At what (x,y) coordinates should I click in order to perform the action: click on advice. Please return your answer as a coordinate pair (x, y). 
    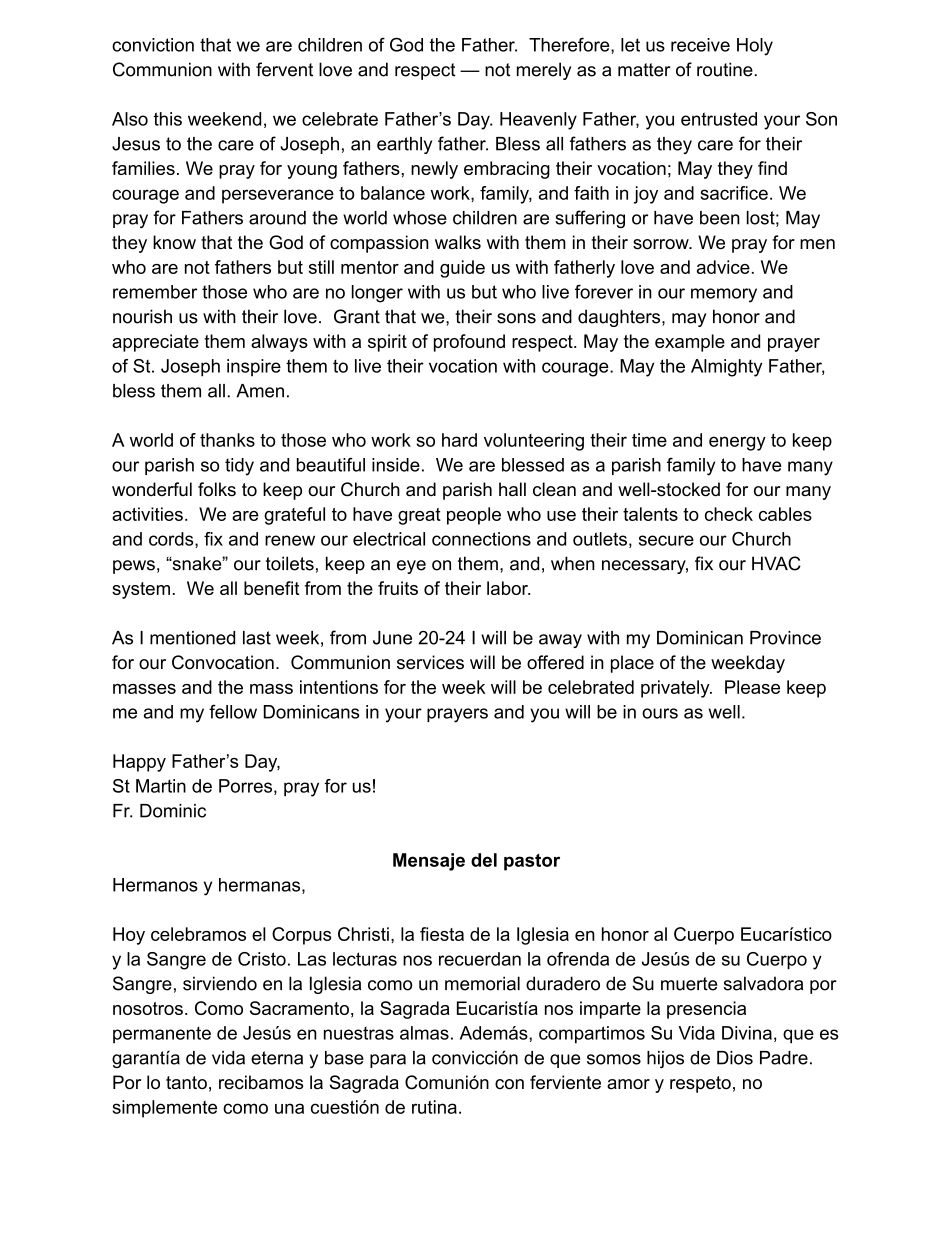
    Looking at the image, I should click on (723, 267).
